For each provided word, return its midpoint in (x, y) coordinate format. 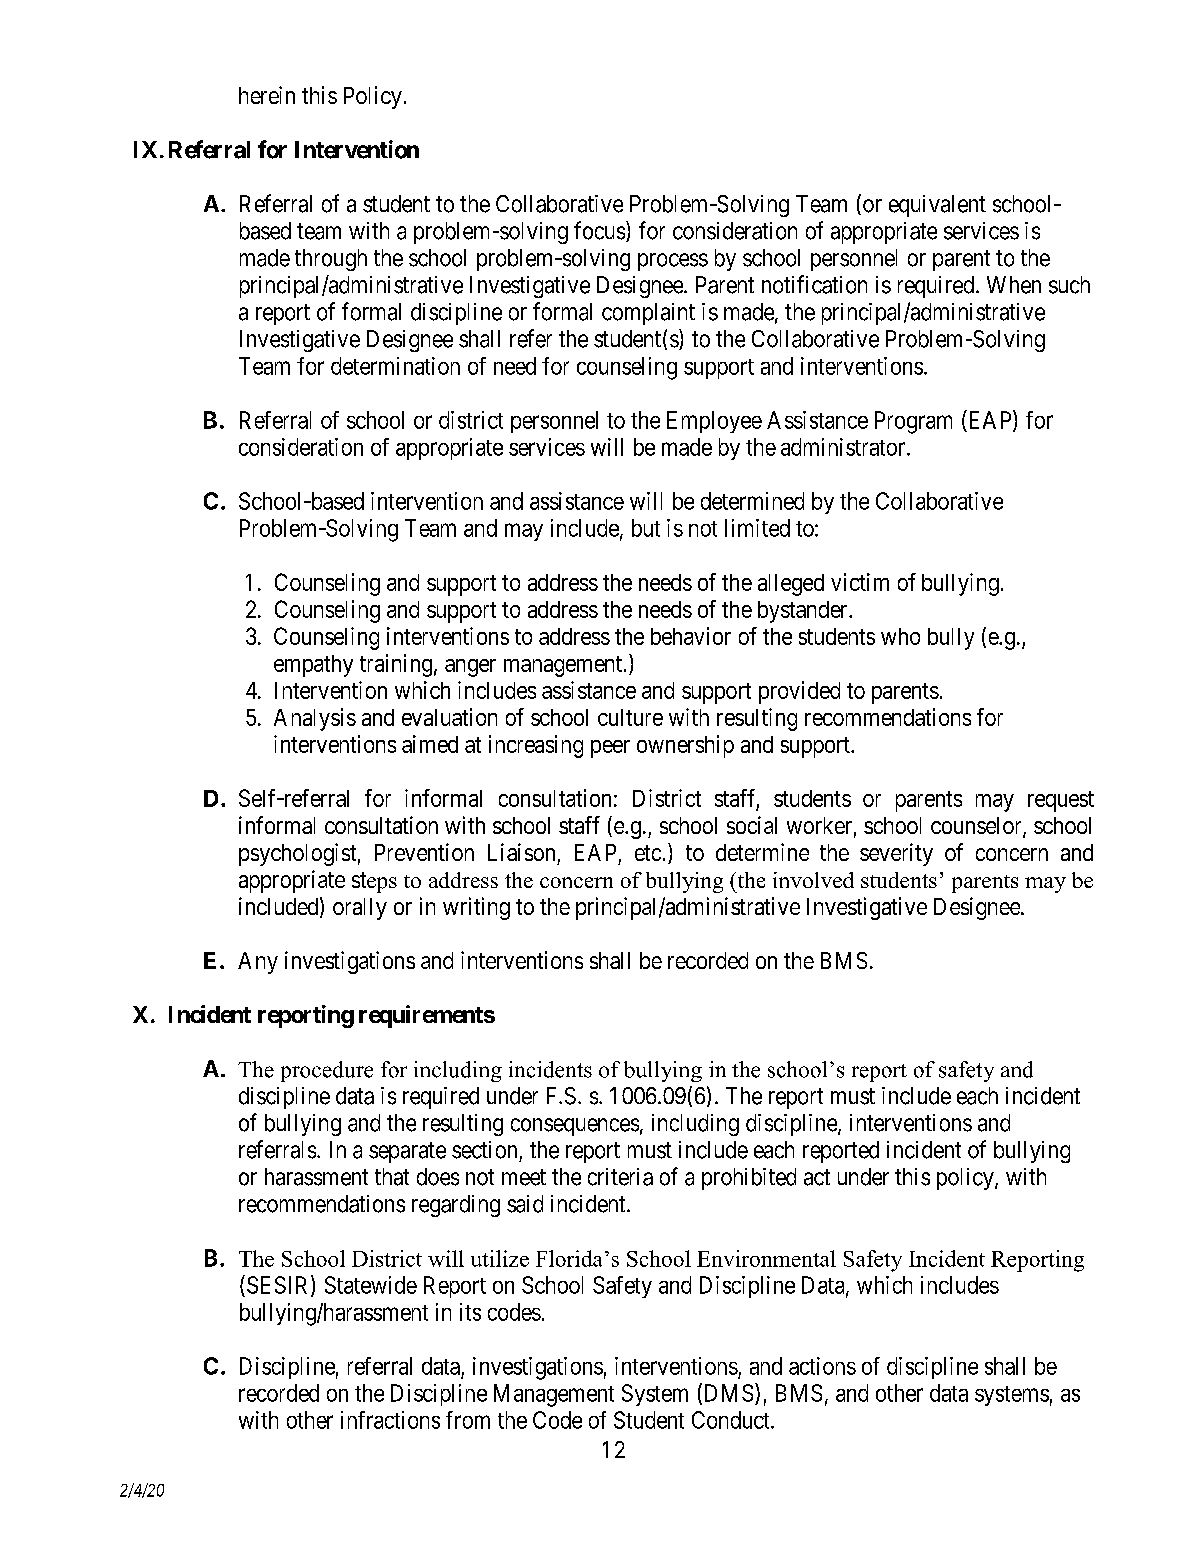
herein (267, 95)
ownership (685, 746)
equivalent (937, 206)
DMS (727, 1393)
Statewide (371, 1285)
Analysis (315, 719)
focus (599, 230)
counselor (977, 827)
